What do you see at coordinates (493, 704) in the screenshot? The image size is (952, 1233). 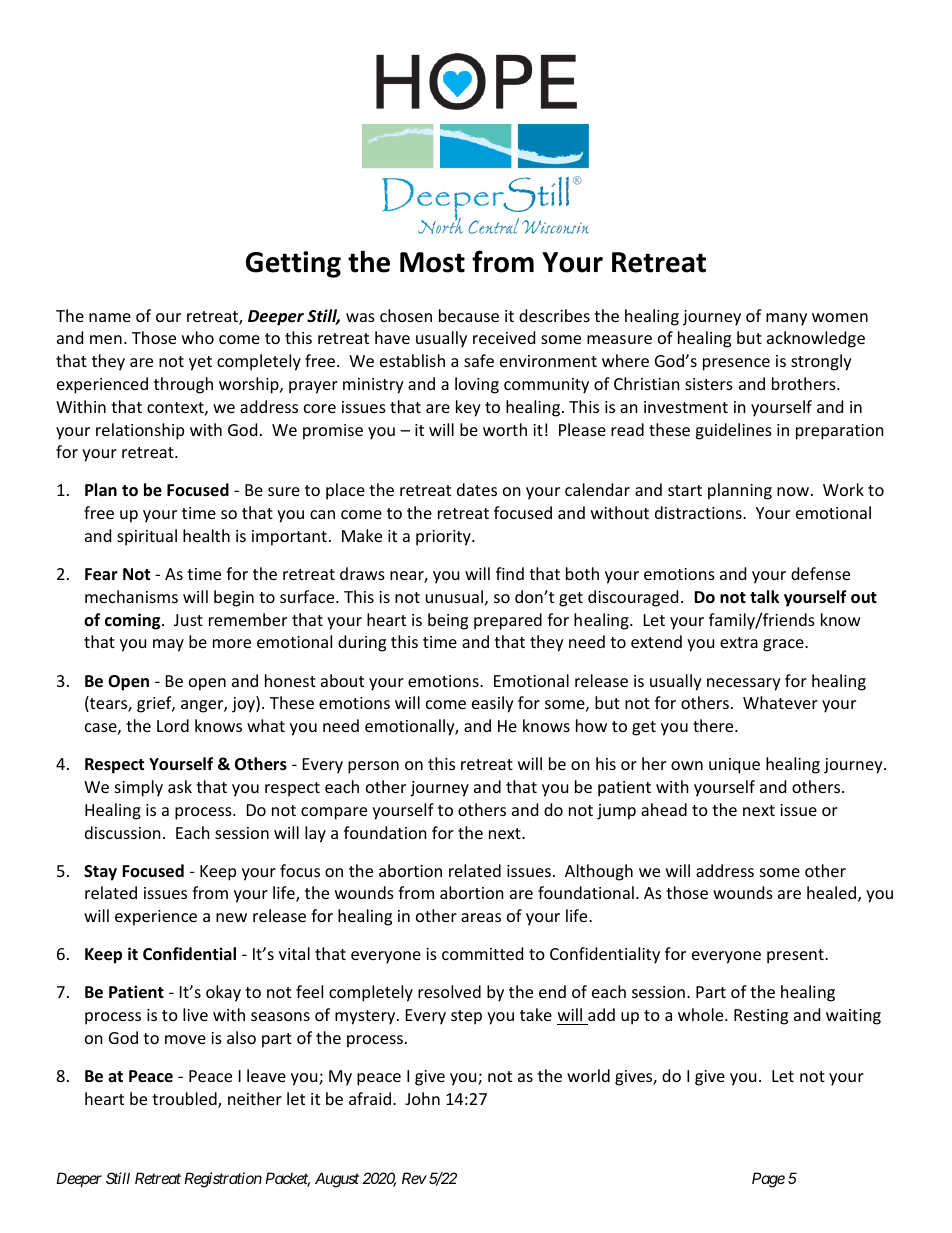 I see `easily` at bounding box center [493, 704].
